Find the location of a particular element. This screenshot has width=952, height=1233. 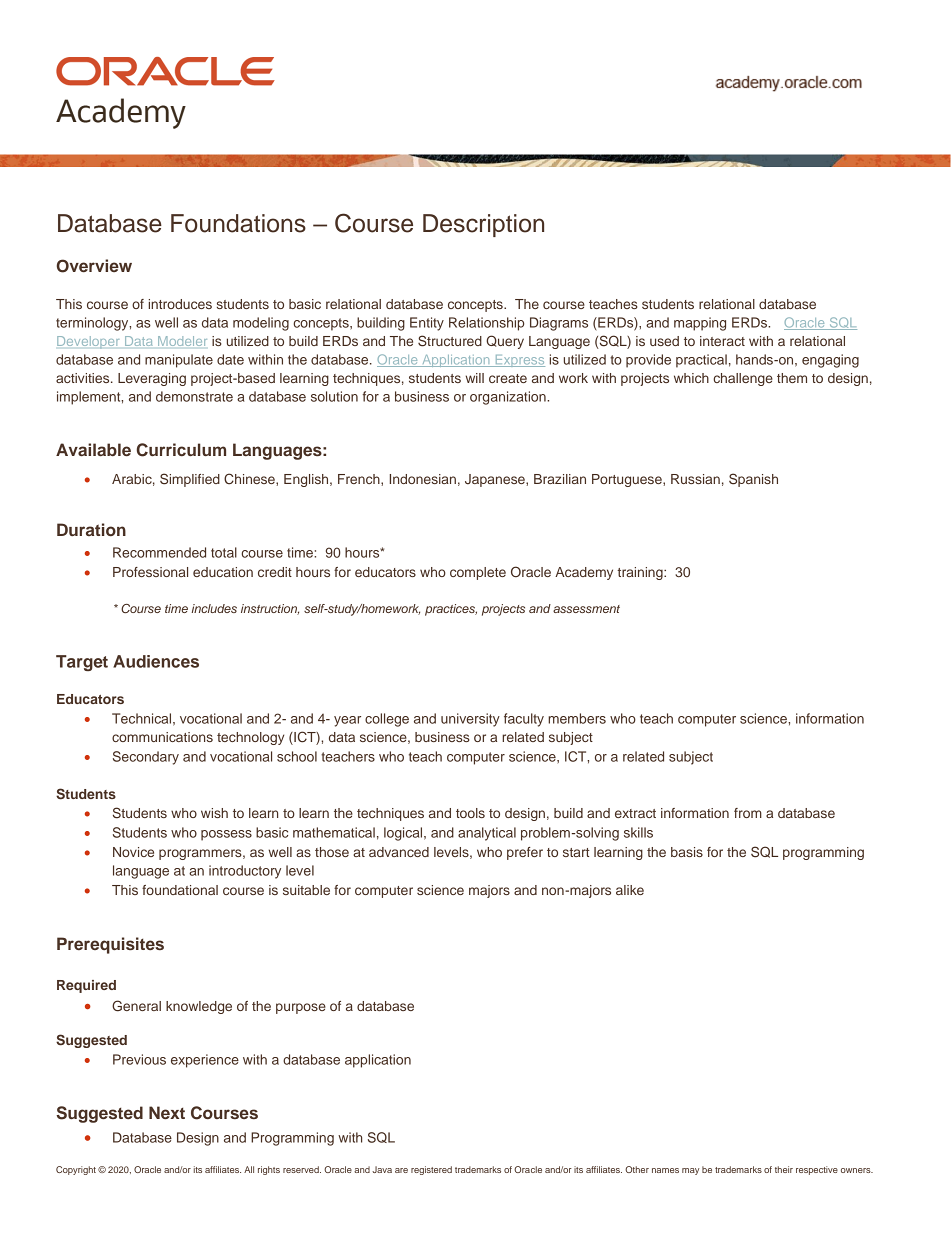

mapping is located at coordinates (700, 324).
